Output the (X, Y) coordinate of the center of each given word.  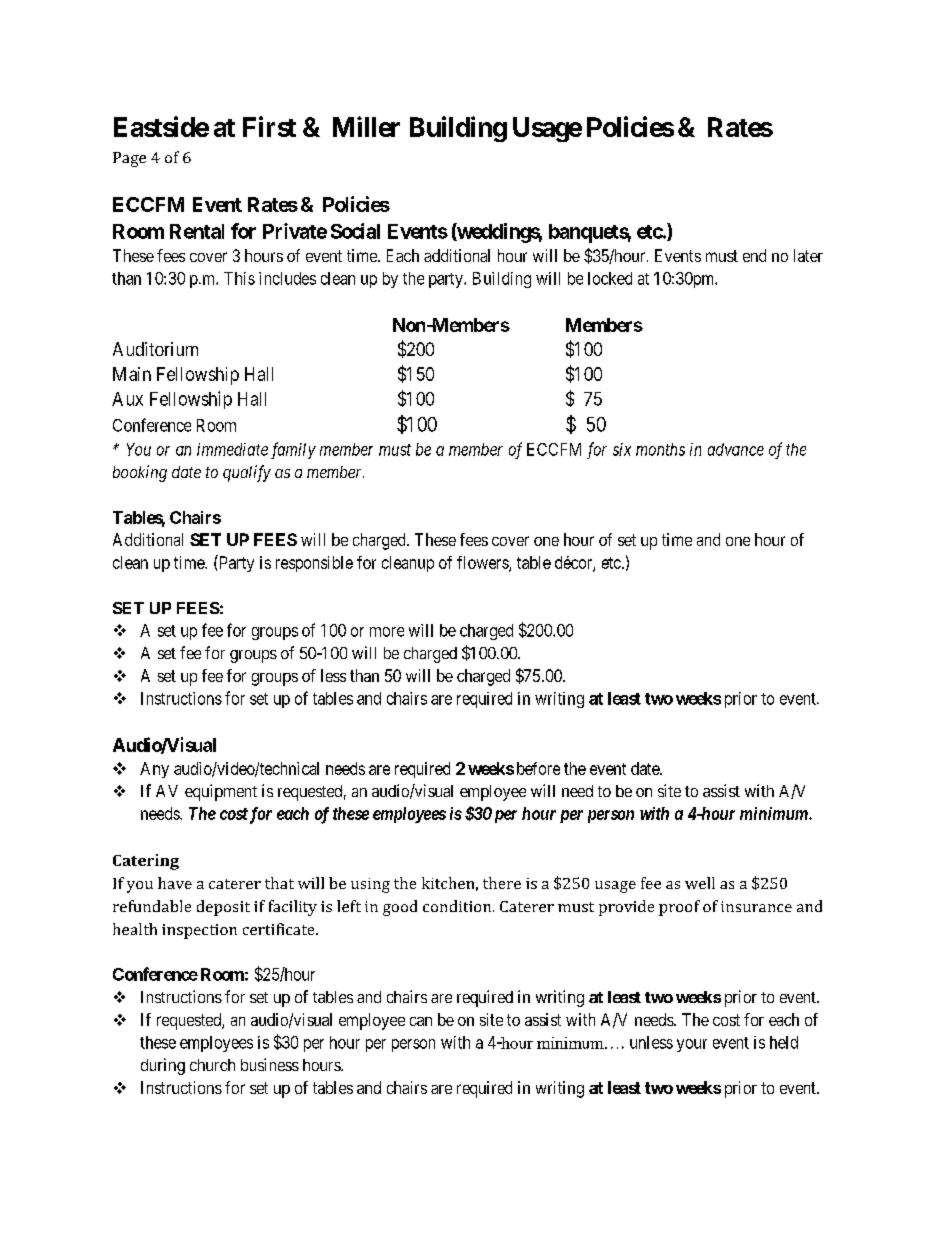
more (387, 632)
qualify (247, 473)
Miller (366, 126)
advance (736, 449)
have (175, 883)
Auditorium (155, 349)
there (502, 883)
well (700, 883)
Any (154, 770)
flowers (483, 563)
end (754, 255)
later (808, 255)
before (538, 768)
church (212, 1065)
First (269, 126)
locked (610, 278)
